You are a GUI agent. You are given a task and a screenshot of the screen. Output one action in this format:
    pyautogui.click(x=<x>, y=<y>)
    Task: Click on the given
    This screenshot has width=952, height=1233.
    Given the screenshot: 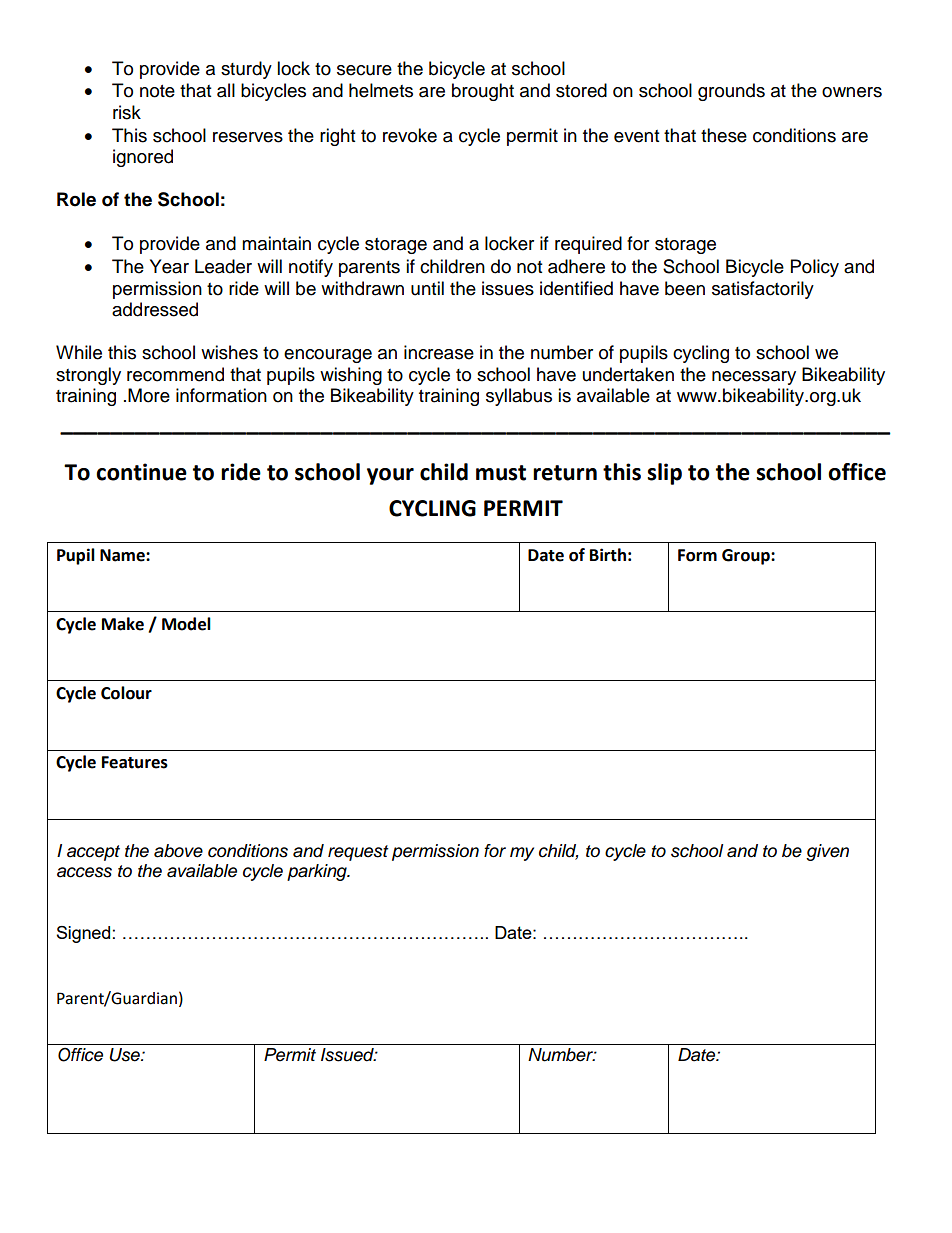 What is the action you would take?
    pyautogui.click(x=827, y=852)
